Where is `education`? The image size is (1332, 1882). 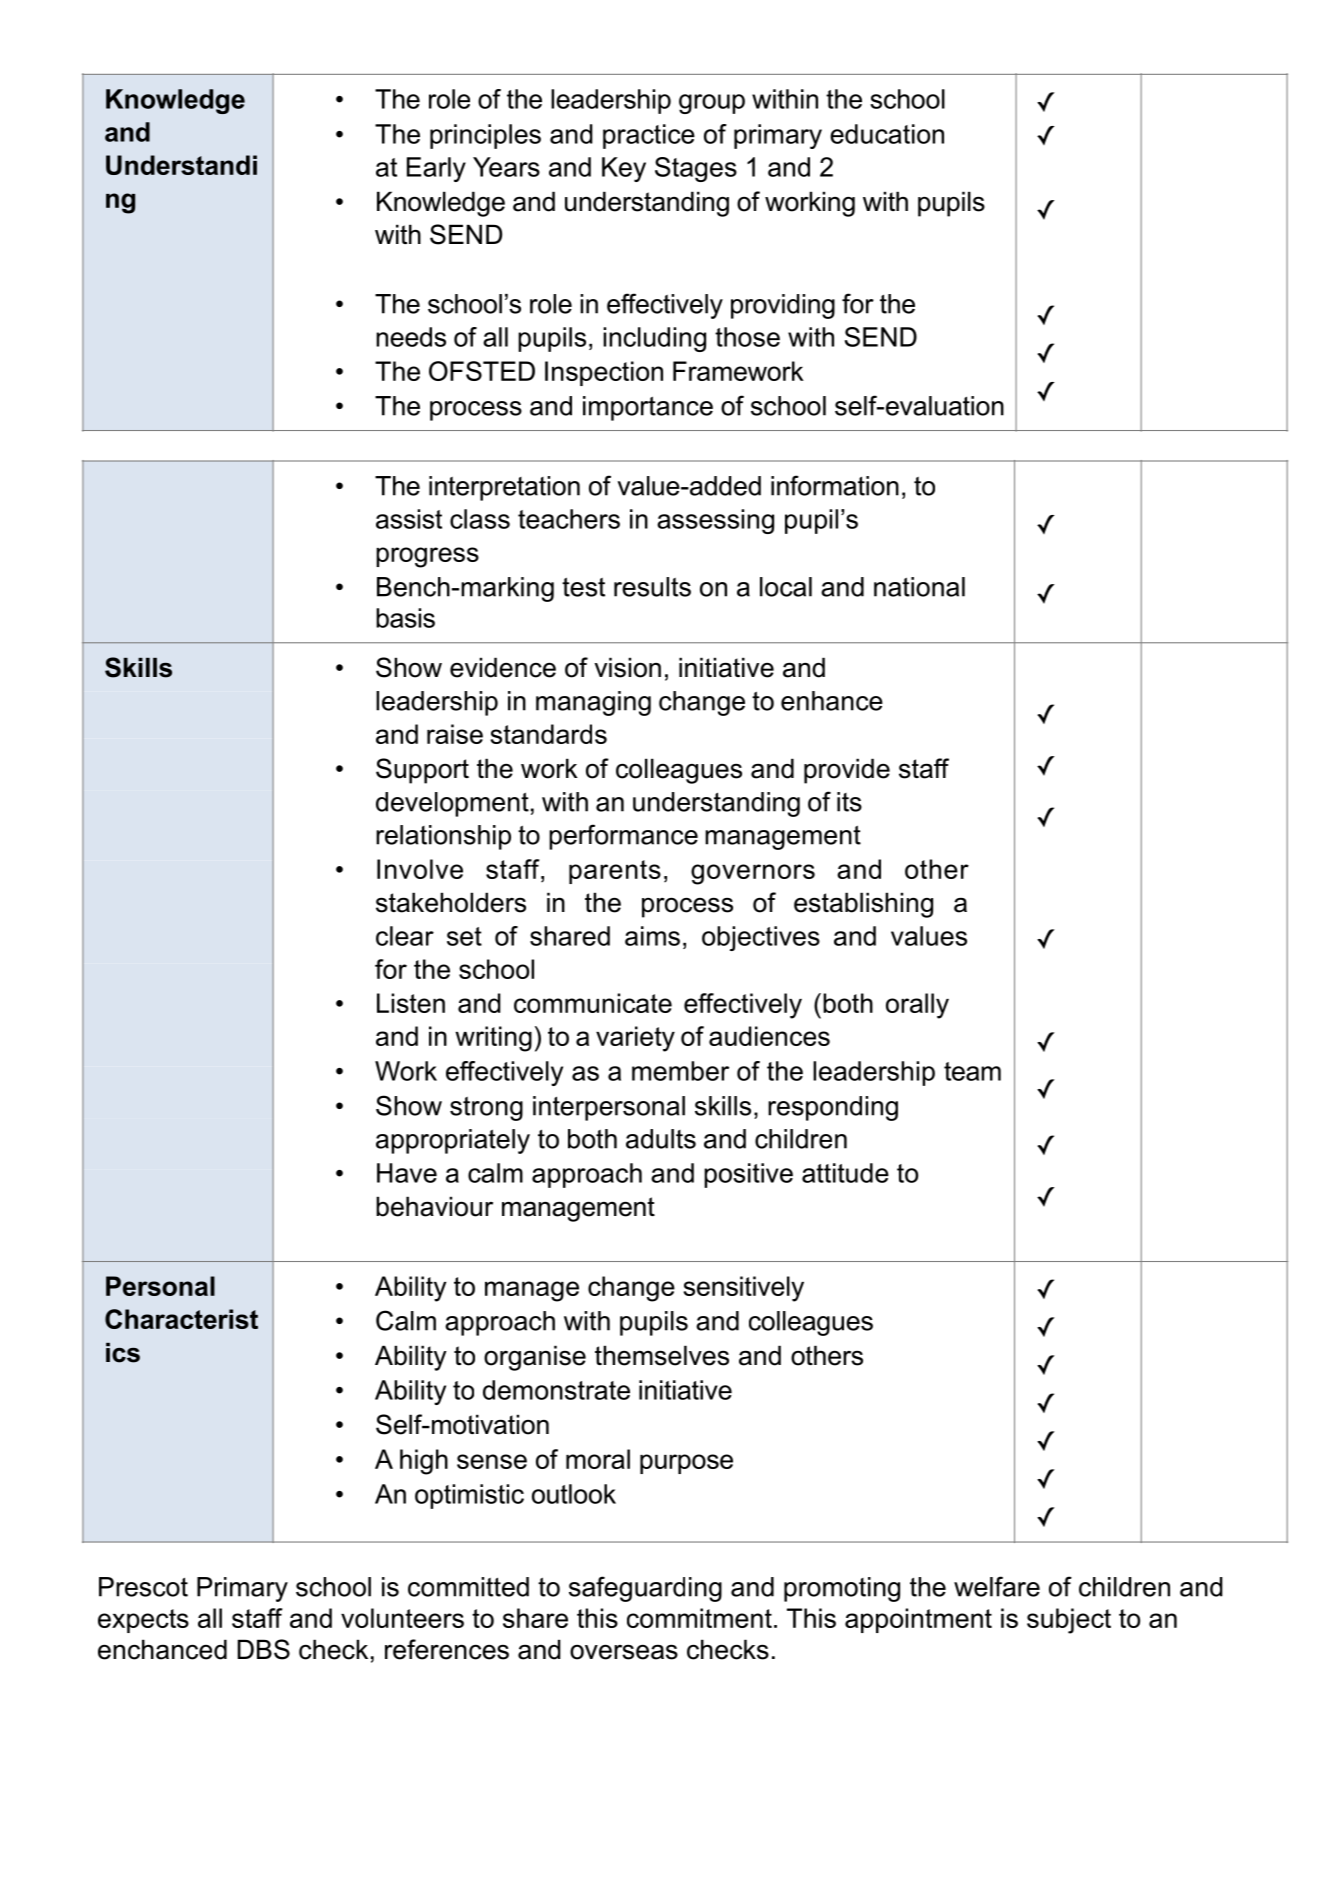 education is located at coordinates (887, 134).
